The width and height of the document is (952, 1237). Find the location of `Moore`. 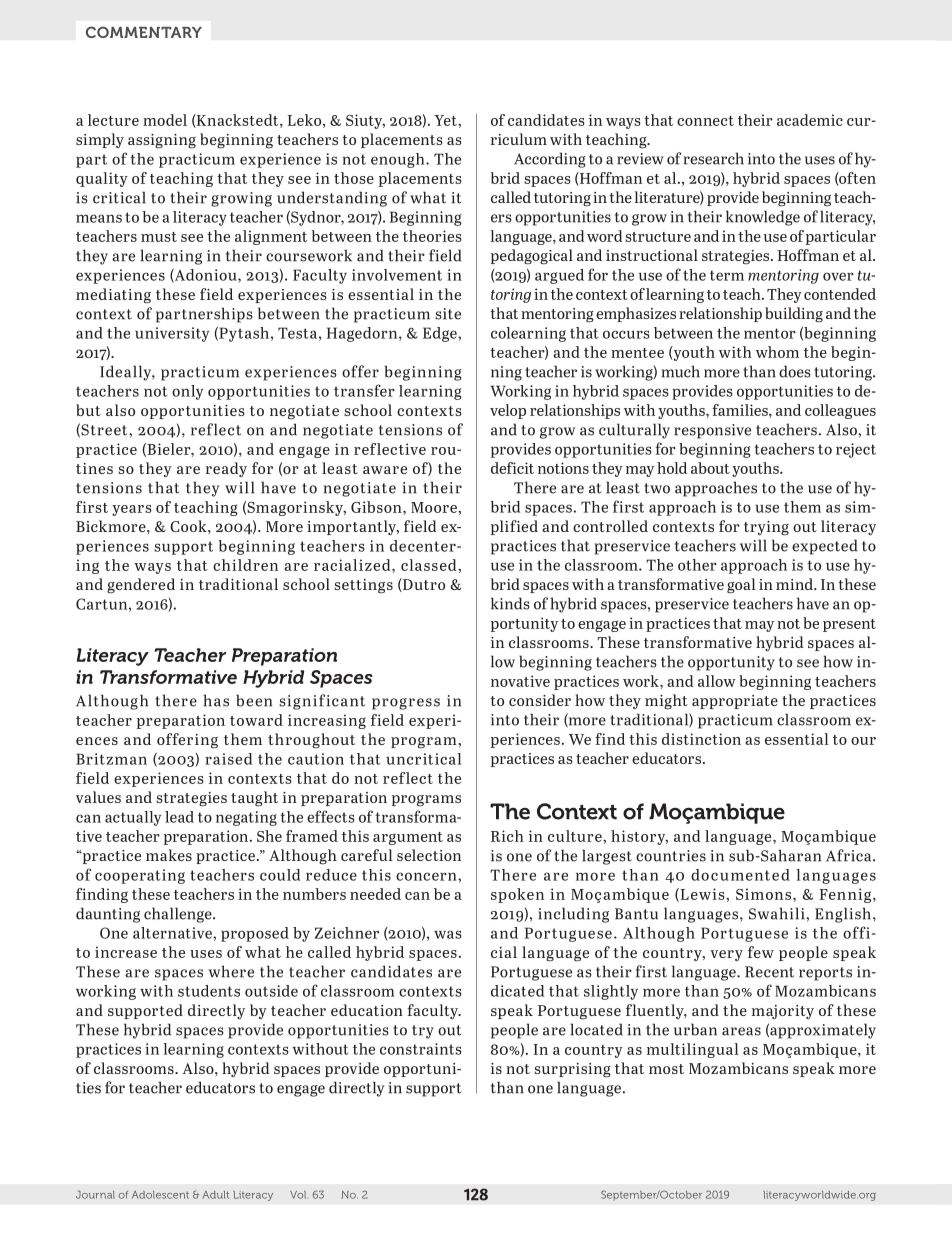

Moore is located at coordinates (435, 507).
